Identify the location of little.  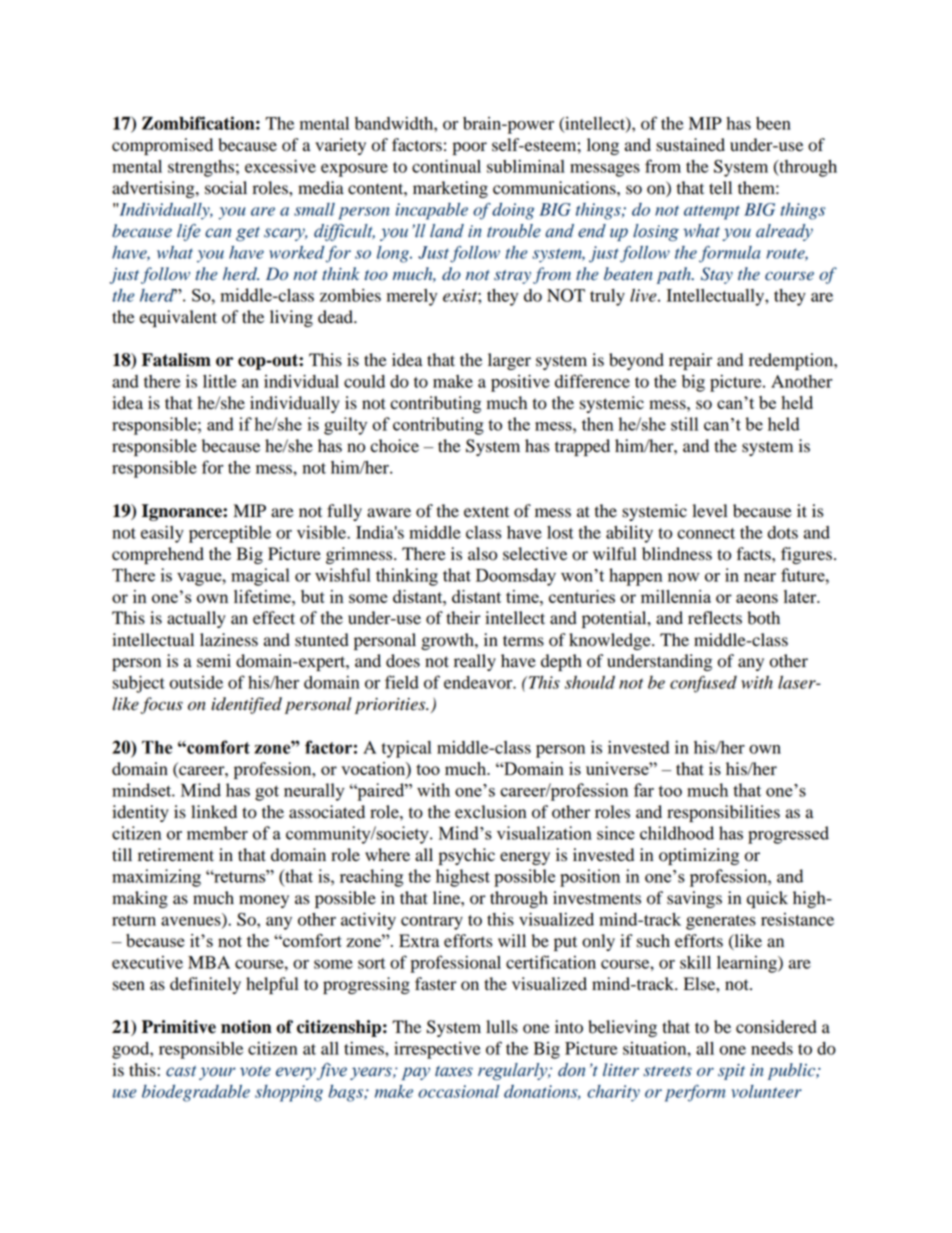
(219, 381).
